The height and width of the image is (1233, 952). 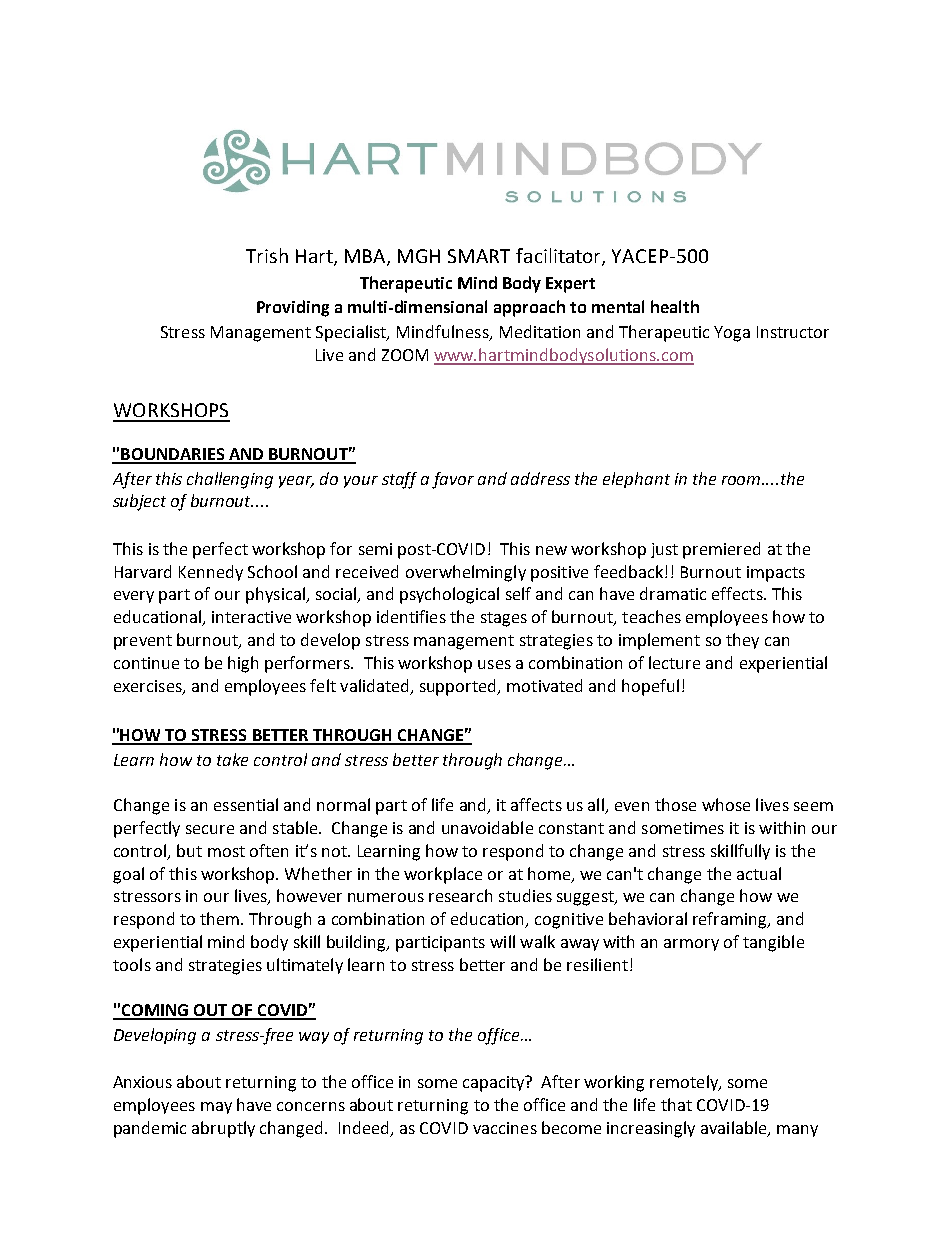 I want to click on Kennedy, so click(x=211, y=573).
